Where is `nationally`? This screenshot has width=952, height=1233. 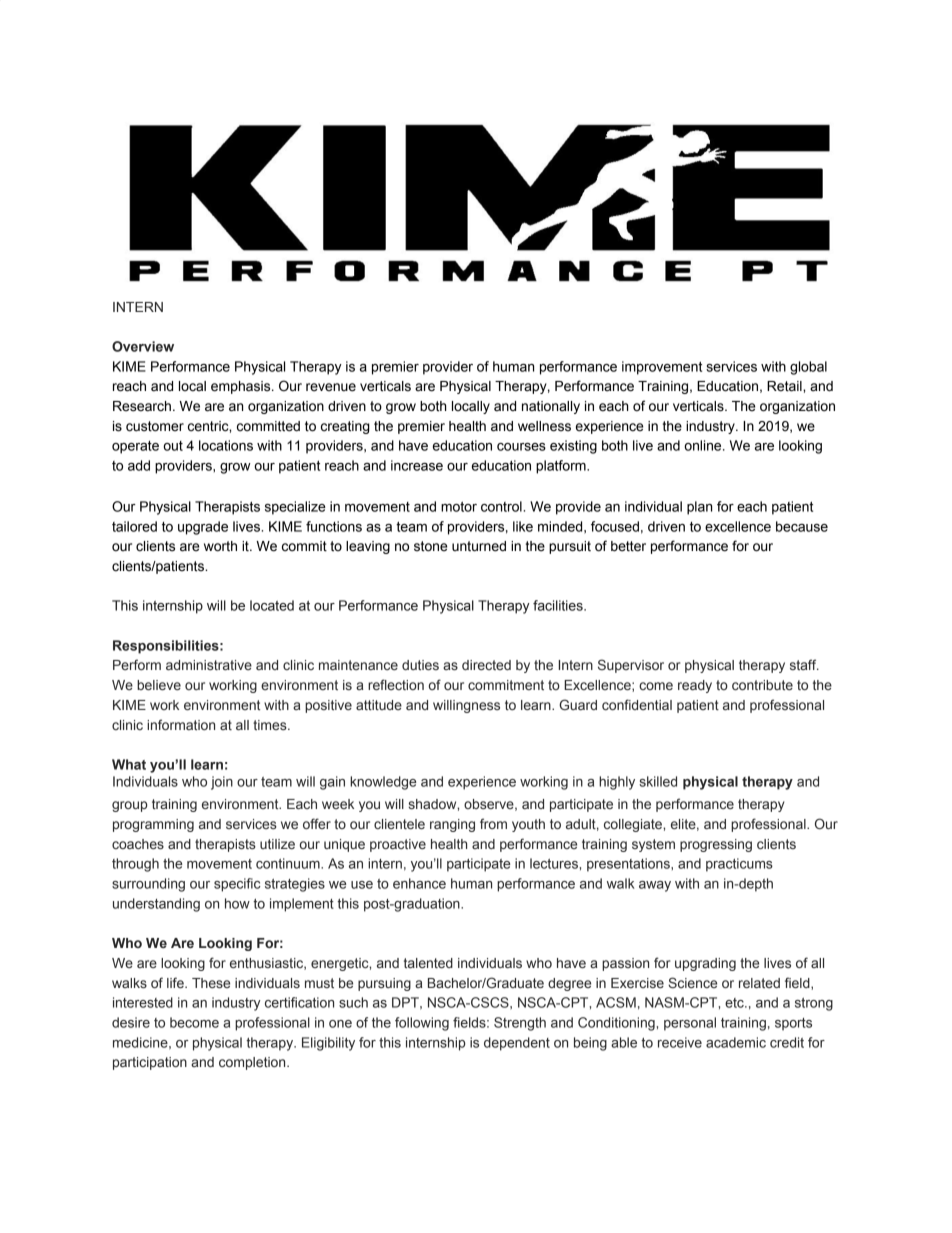 nationally is located at coordinates (551, 407).
